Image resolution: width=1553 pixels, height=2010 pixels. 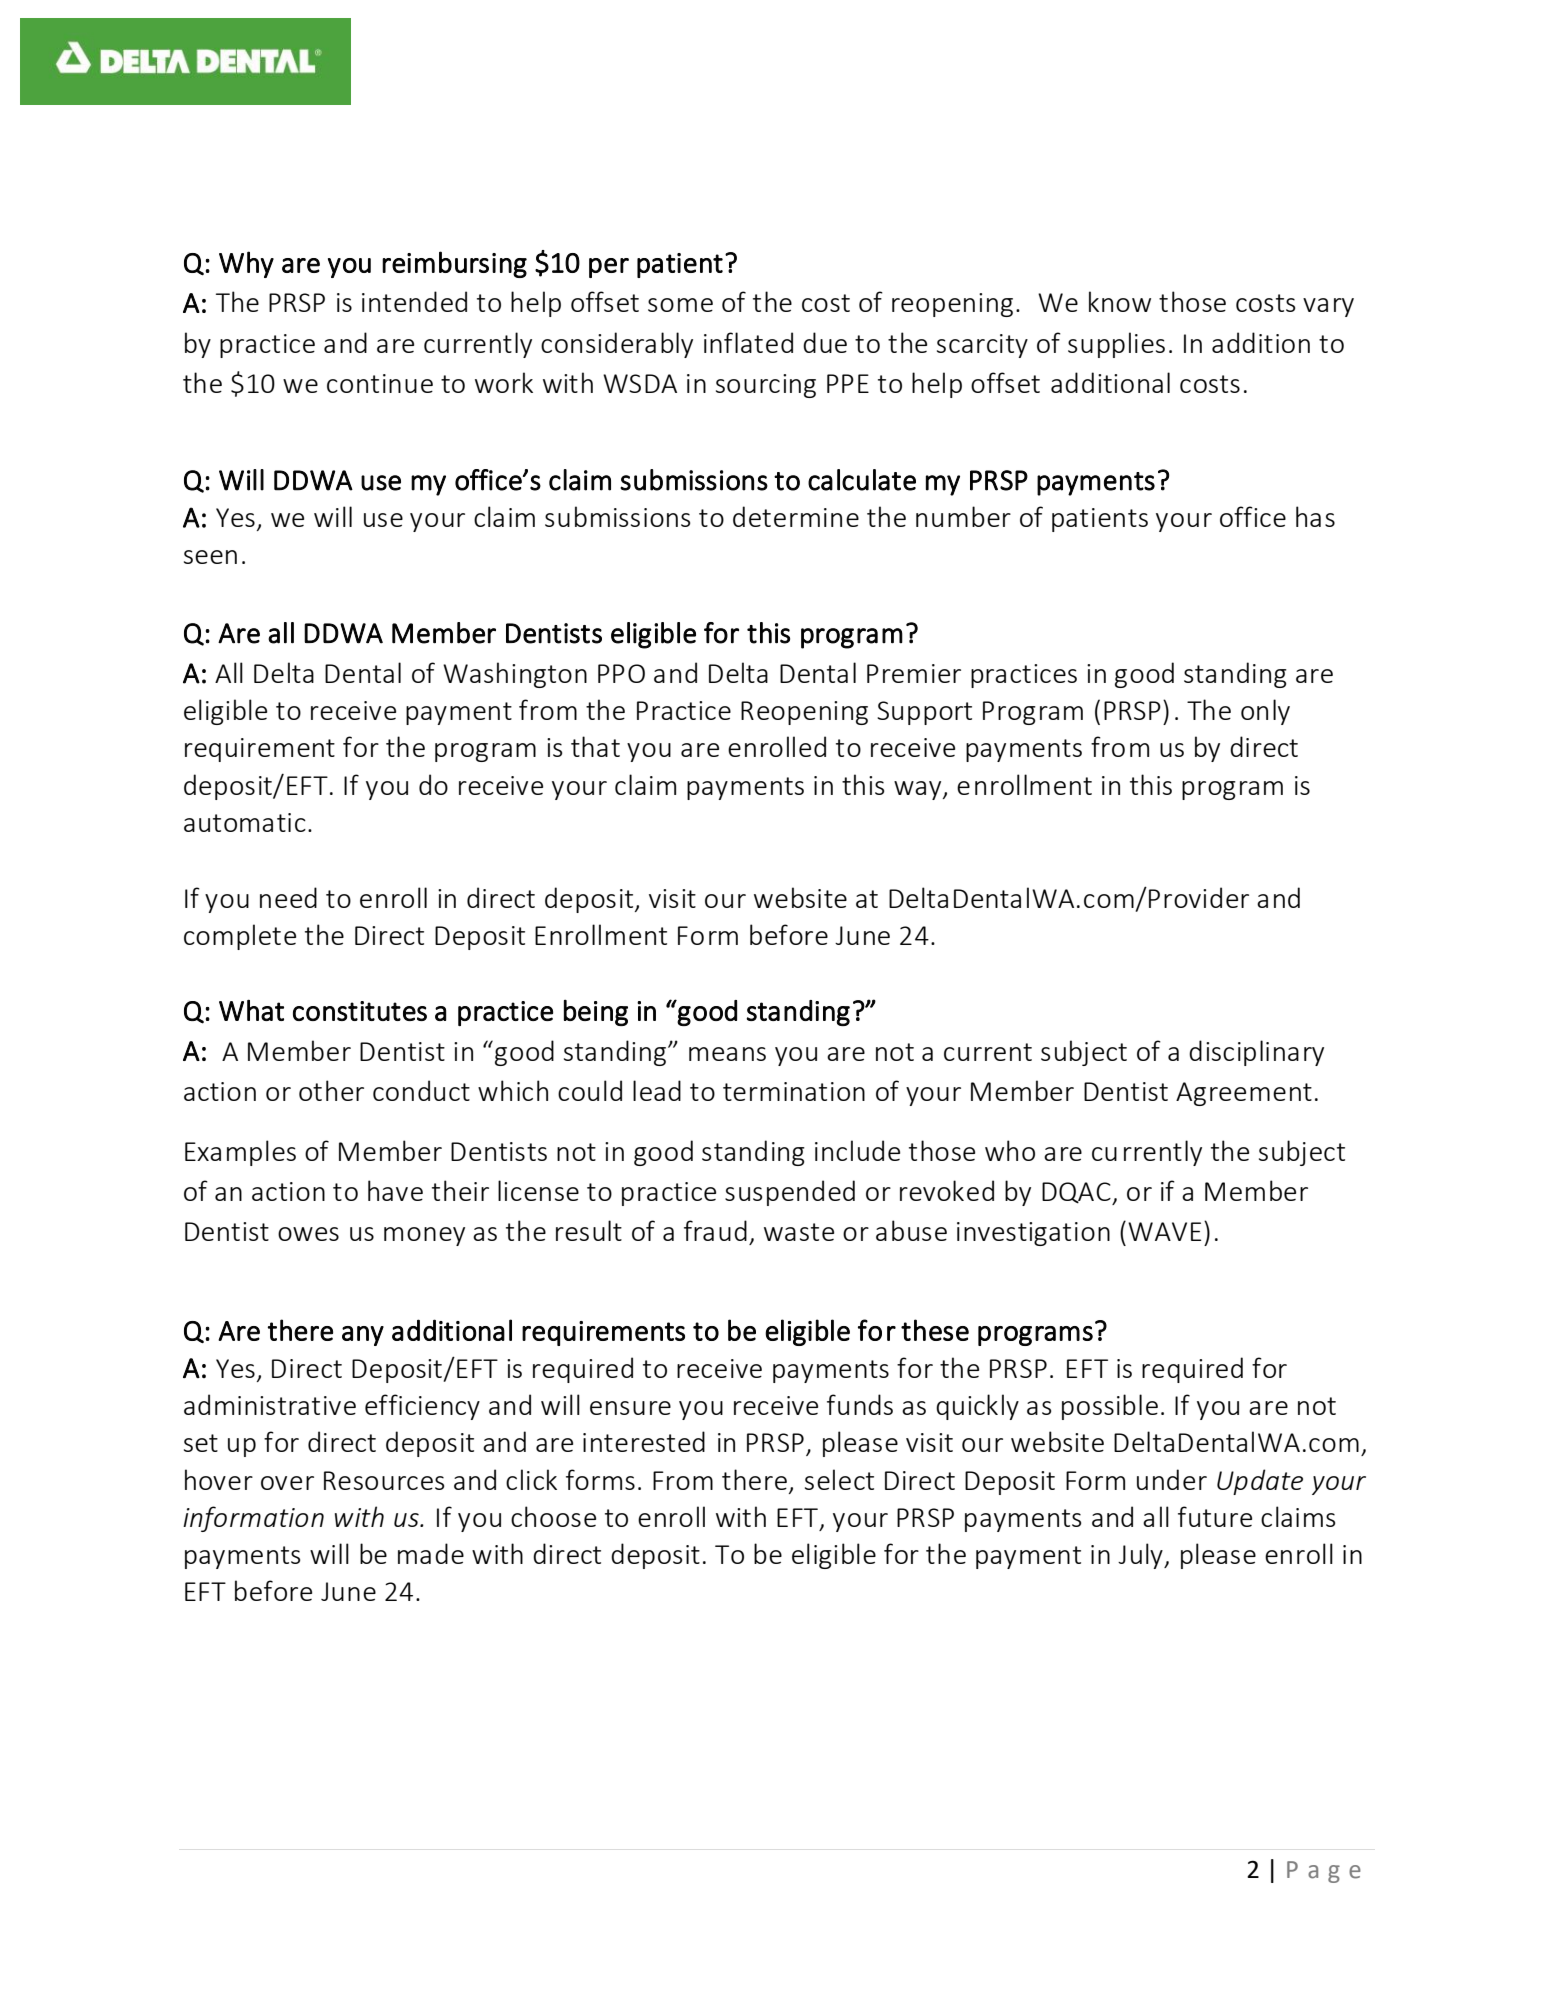 I want to click on only, so click(x=1265, y=712).
